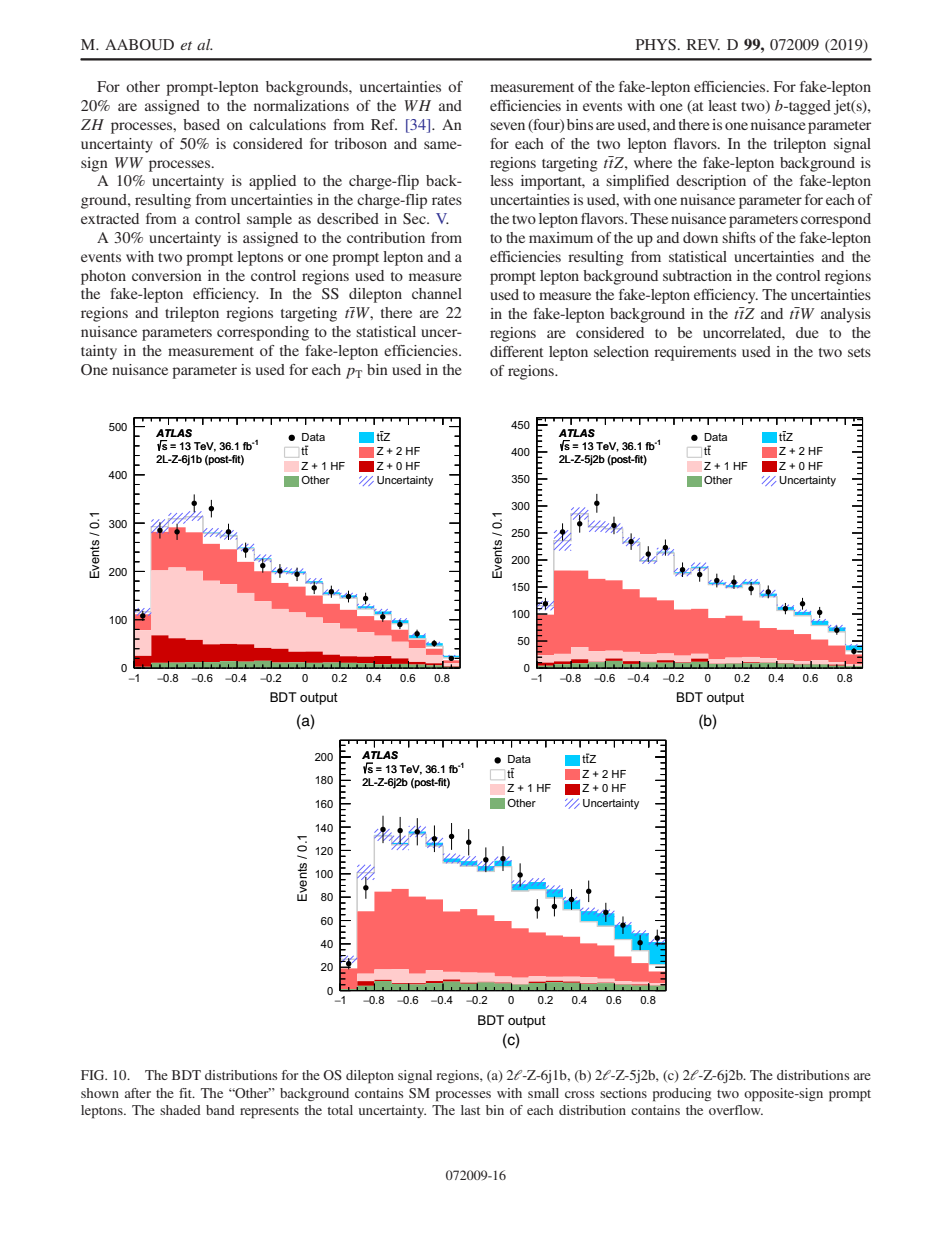 The image size is (952, 1233). I want to click on least, so click(722, 105).
